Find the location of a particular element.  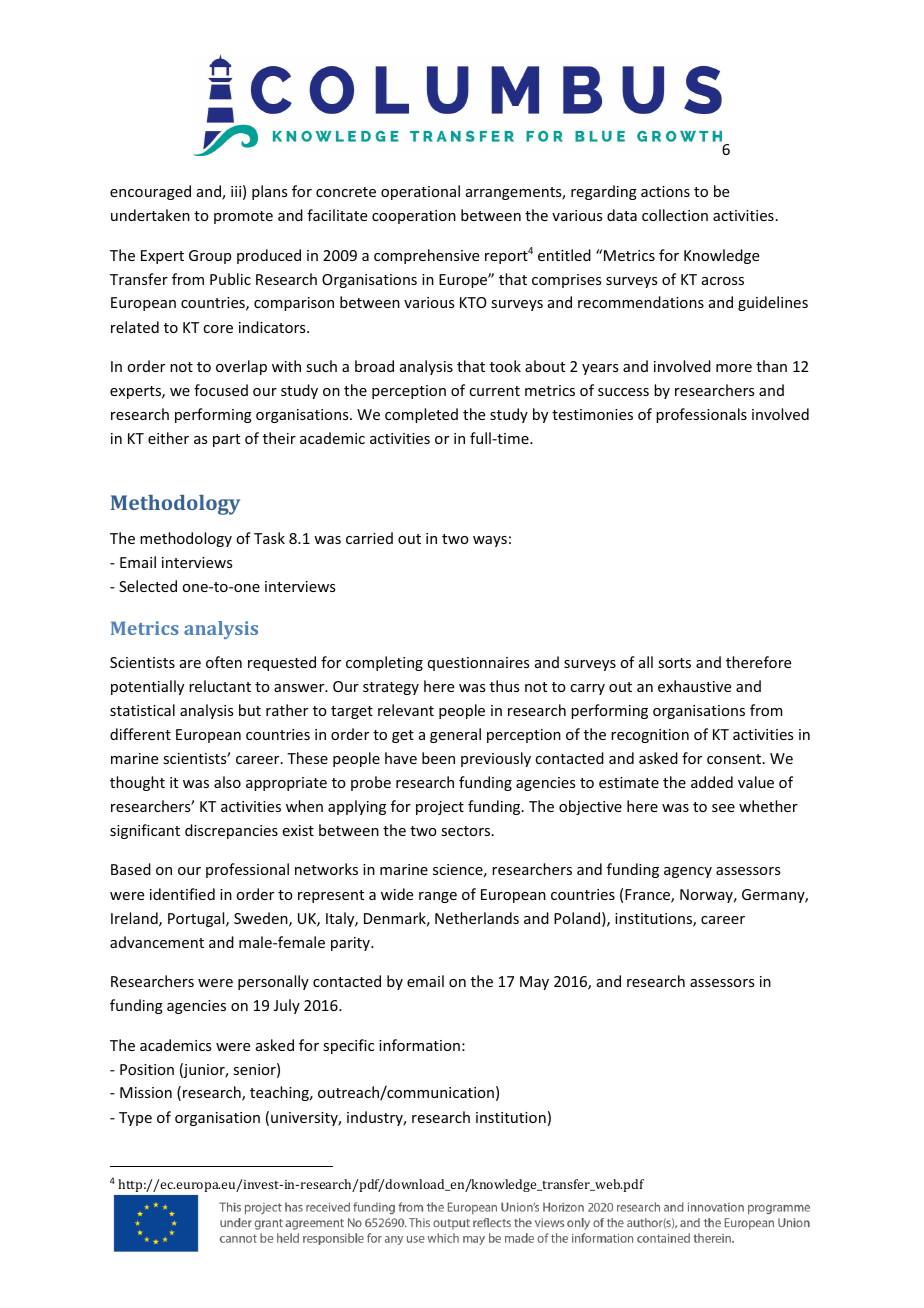

Task is located at coordinates (269, 538).
